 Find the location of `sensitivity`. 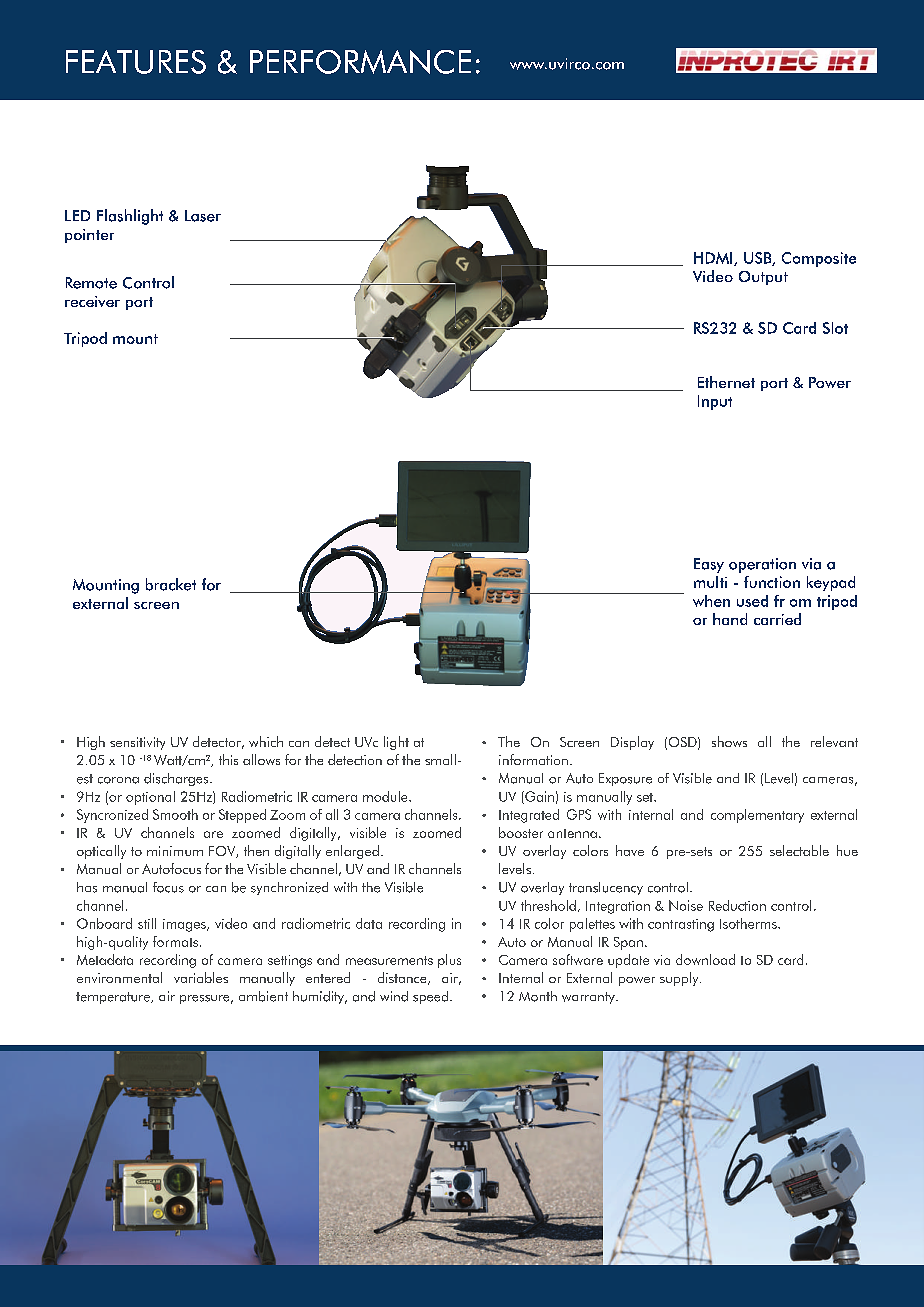

sensitivity is located at coordinates (137, 743).
